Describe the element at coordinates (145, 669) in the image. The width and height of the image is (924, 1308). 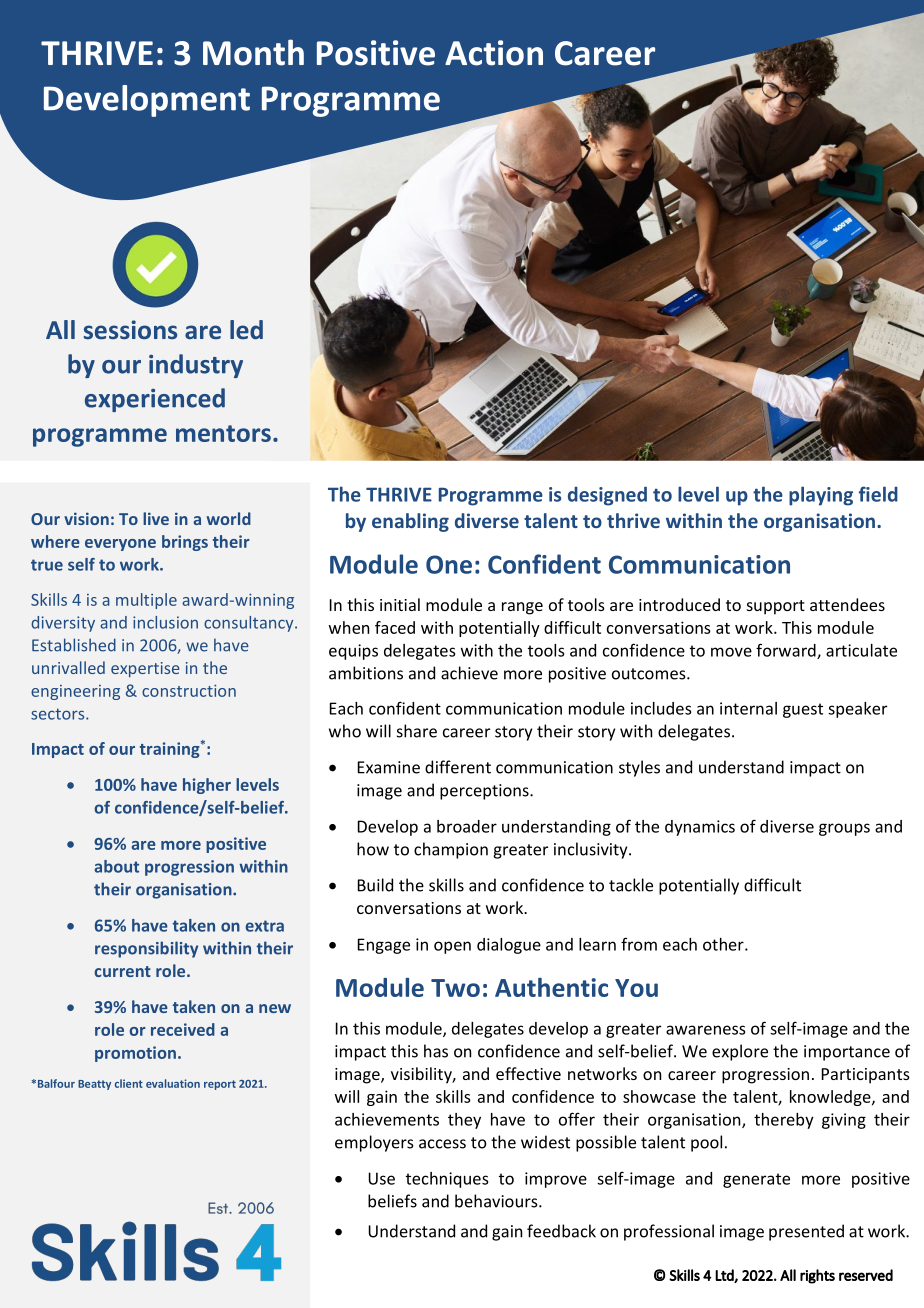
I see `expertise` at that location.
